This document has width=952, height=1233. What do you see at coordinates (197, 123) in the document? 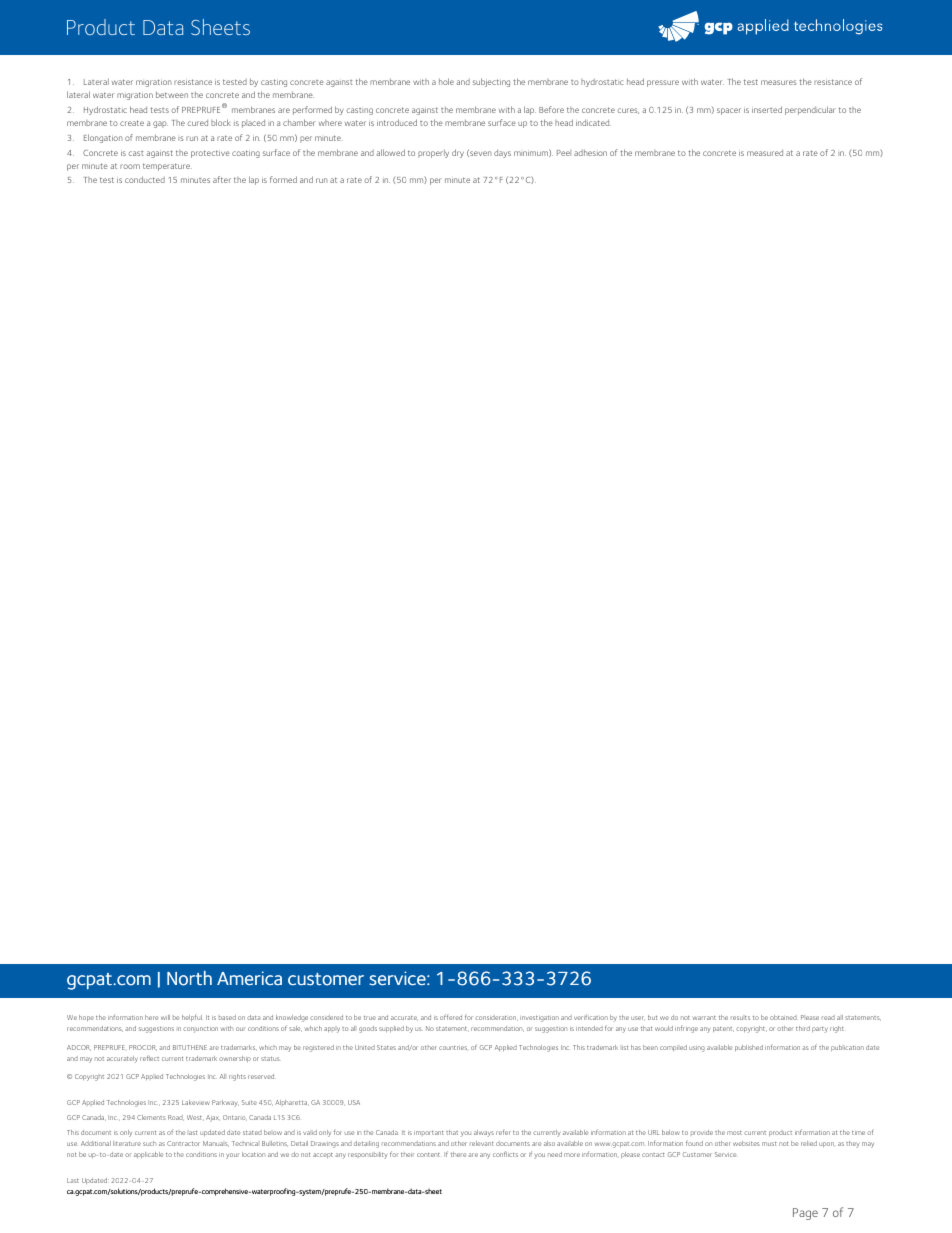
I see `cured` at bounding box center [197, 123].
